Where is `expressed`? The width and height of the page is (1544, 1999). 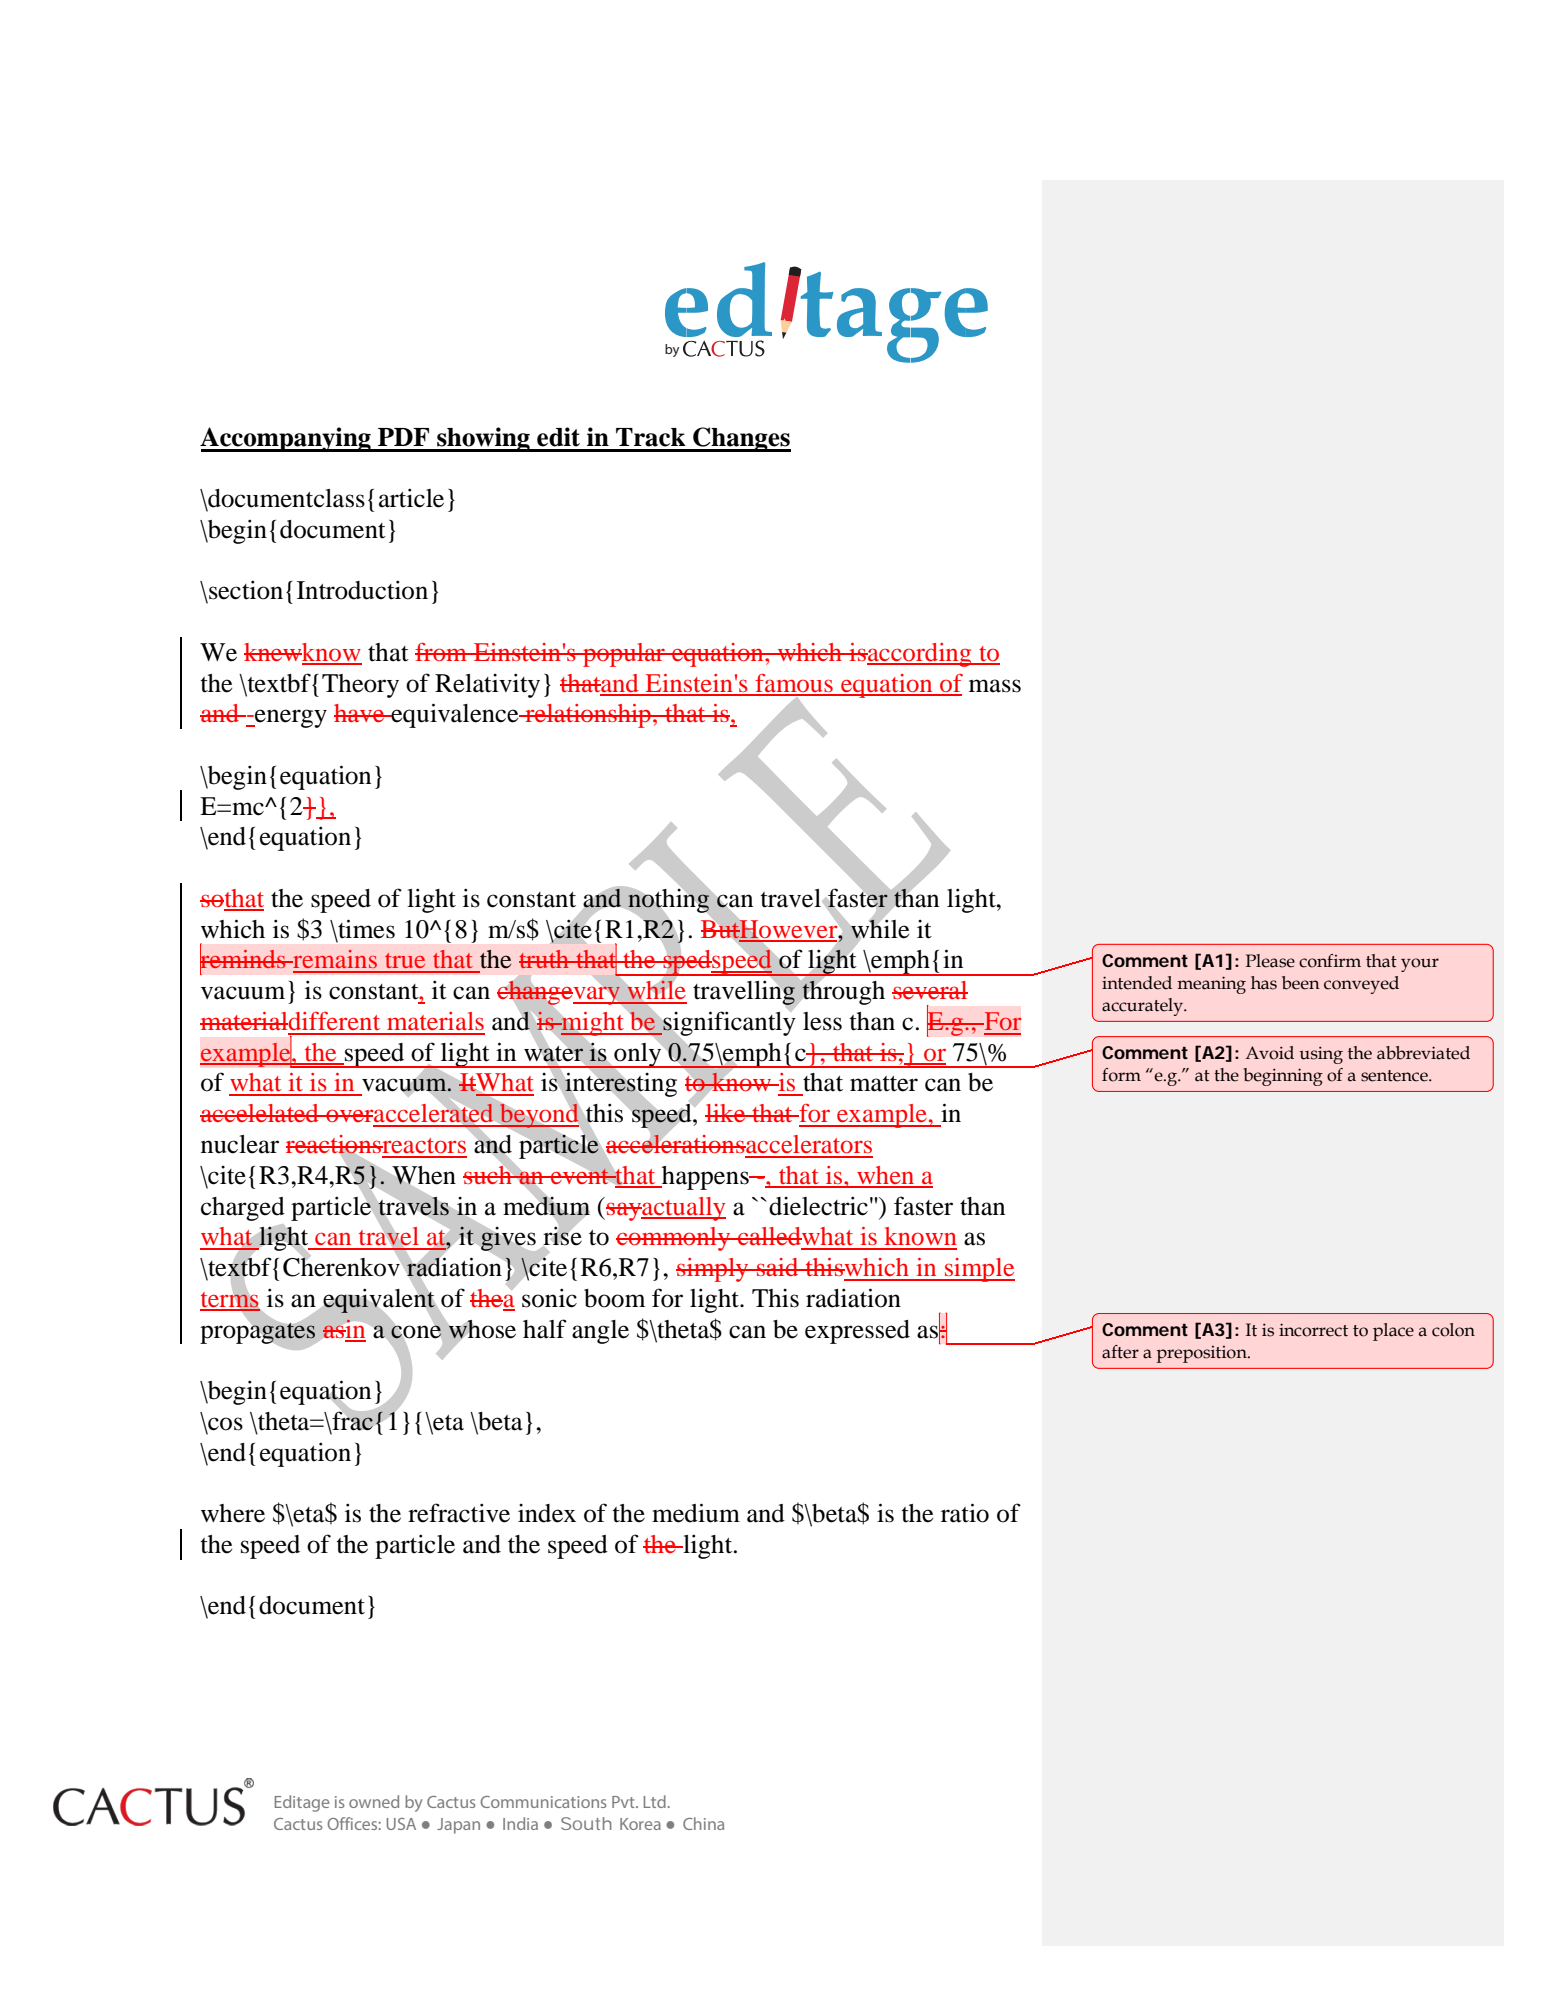
expressed is located at coordinates (857, 1332).
